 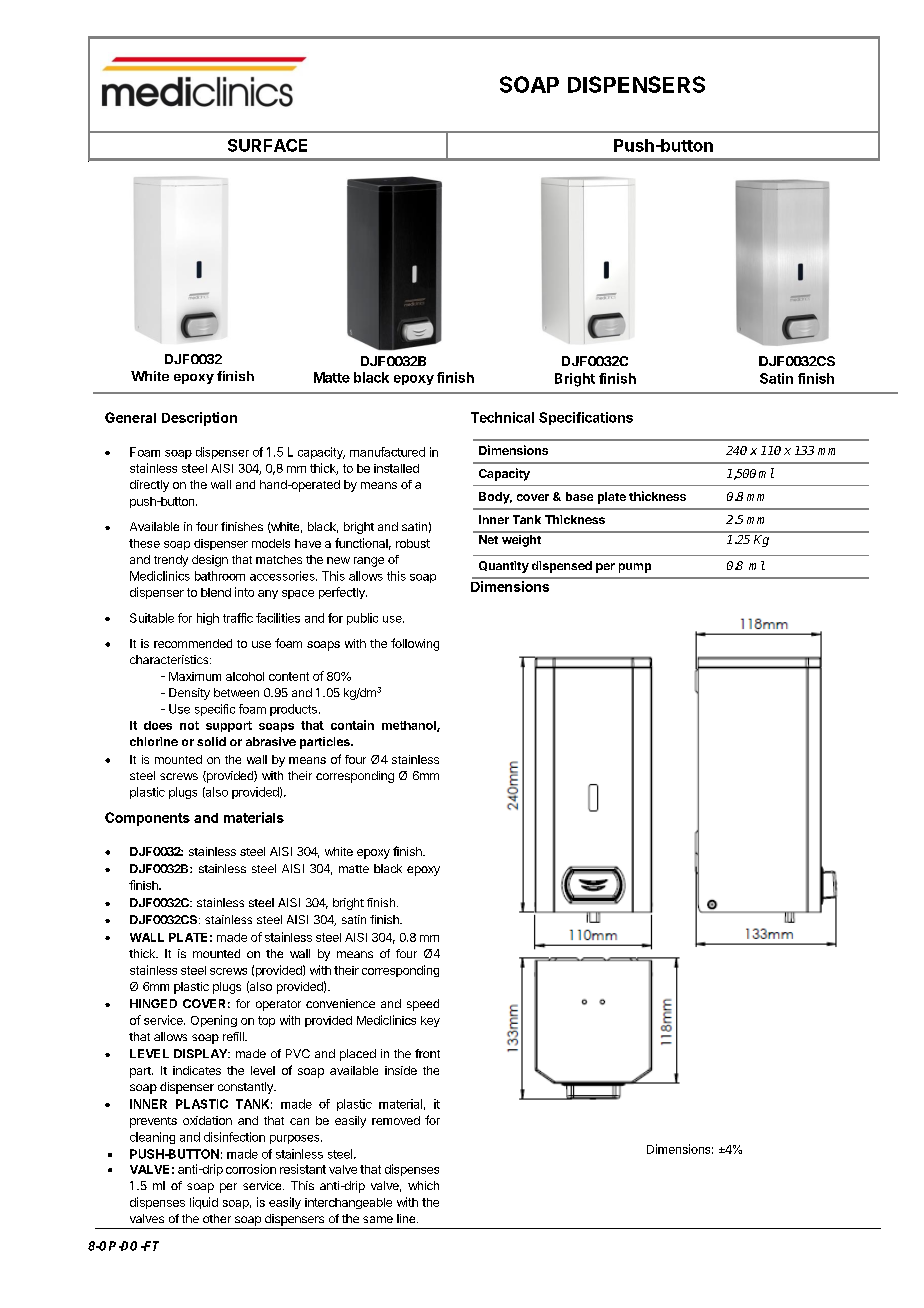 I want to click on Maximum, so click(x=195, y=676).
